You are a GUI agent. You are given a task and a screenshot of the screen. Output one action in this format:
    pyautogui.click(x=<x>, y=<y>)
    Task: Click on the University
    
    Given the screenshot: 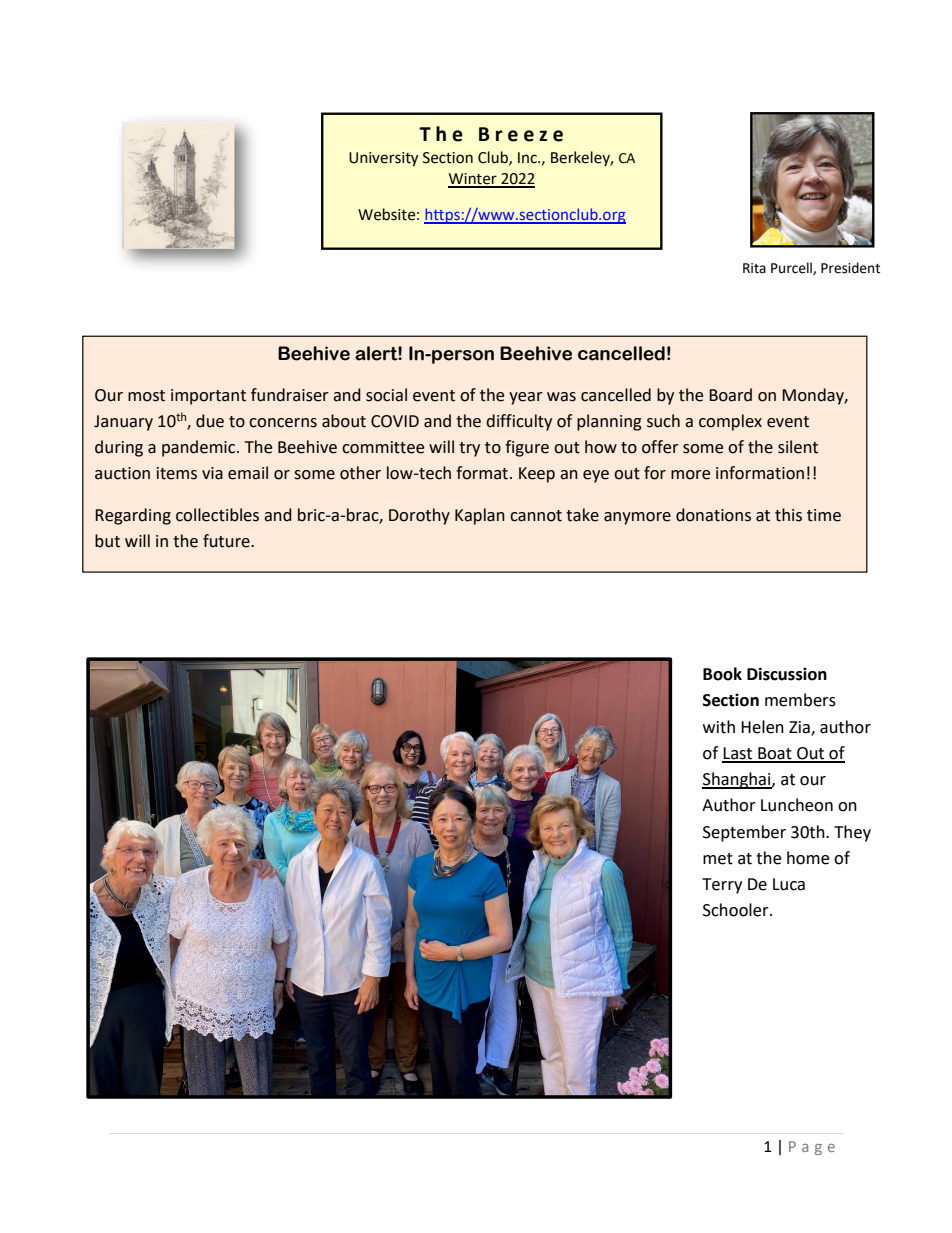 What is the action you would take?
    pyautogui.click(x=383, y=159)
